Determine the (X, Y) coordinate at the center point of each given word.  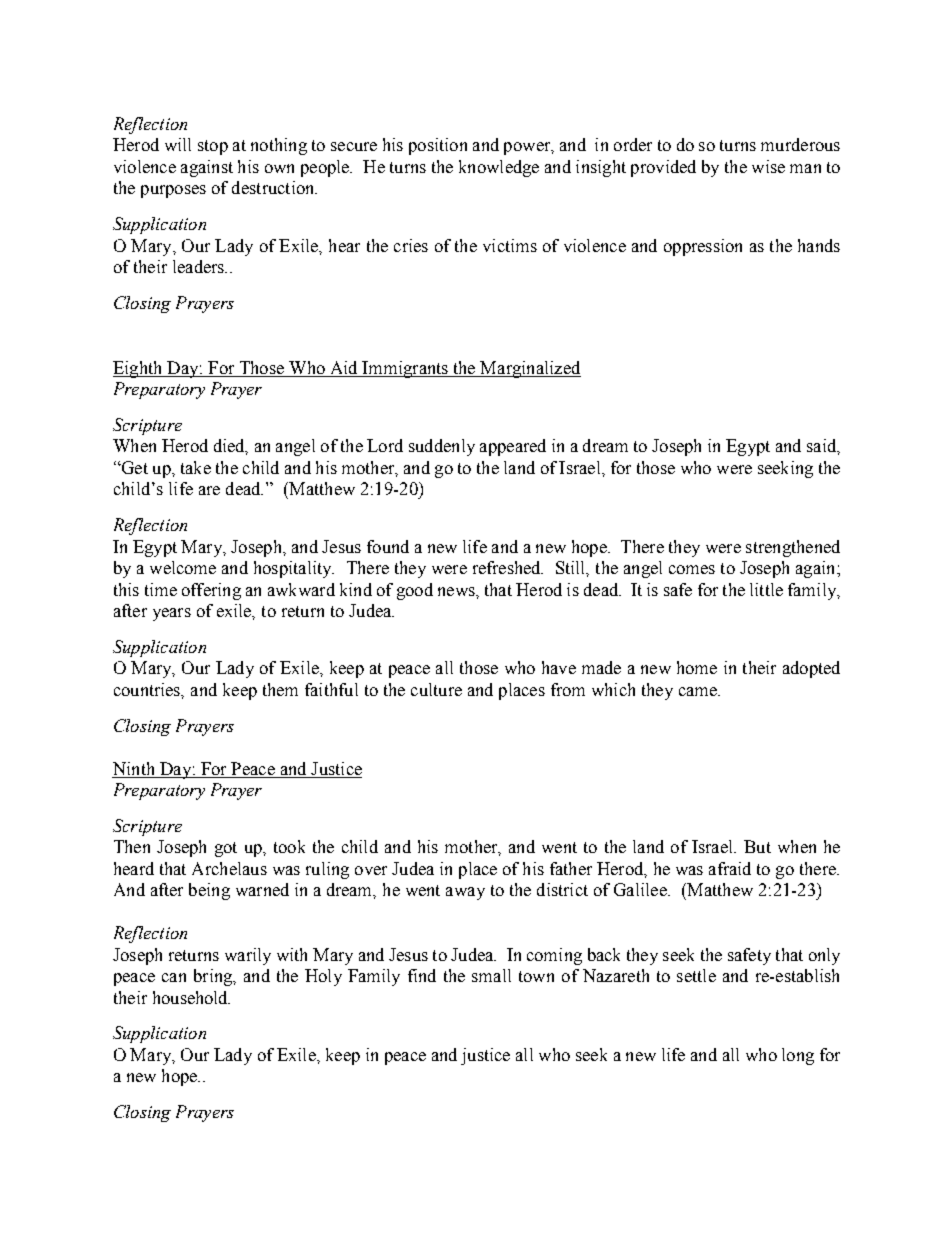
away (465, 893)
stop (213, 147)
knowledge (499, 168)
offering (211, 591)
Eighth (139, 369)
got (226, 849)
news (457, 591)
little (766, 589)
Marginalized (530, 369)
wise (768, 166)
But (757, 846)
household (191, 997)
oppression (703, 247)
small (491, 975)
